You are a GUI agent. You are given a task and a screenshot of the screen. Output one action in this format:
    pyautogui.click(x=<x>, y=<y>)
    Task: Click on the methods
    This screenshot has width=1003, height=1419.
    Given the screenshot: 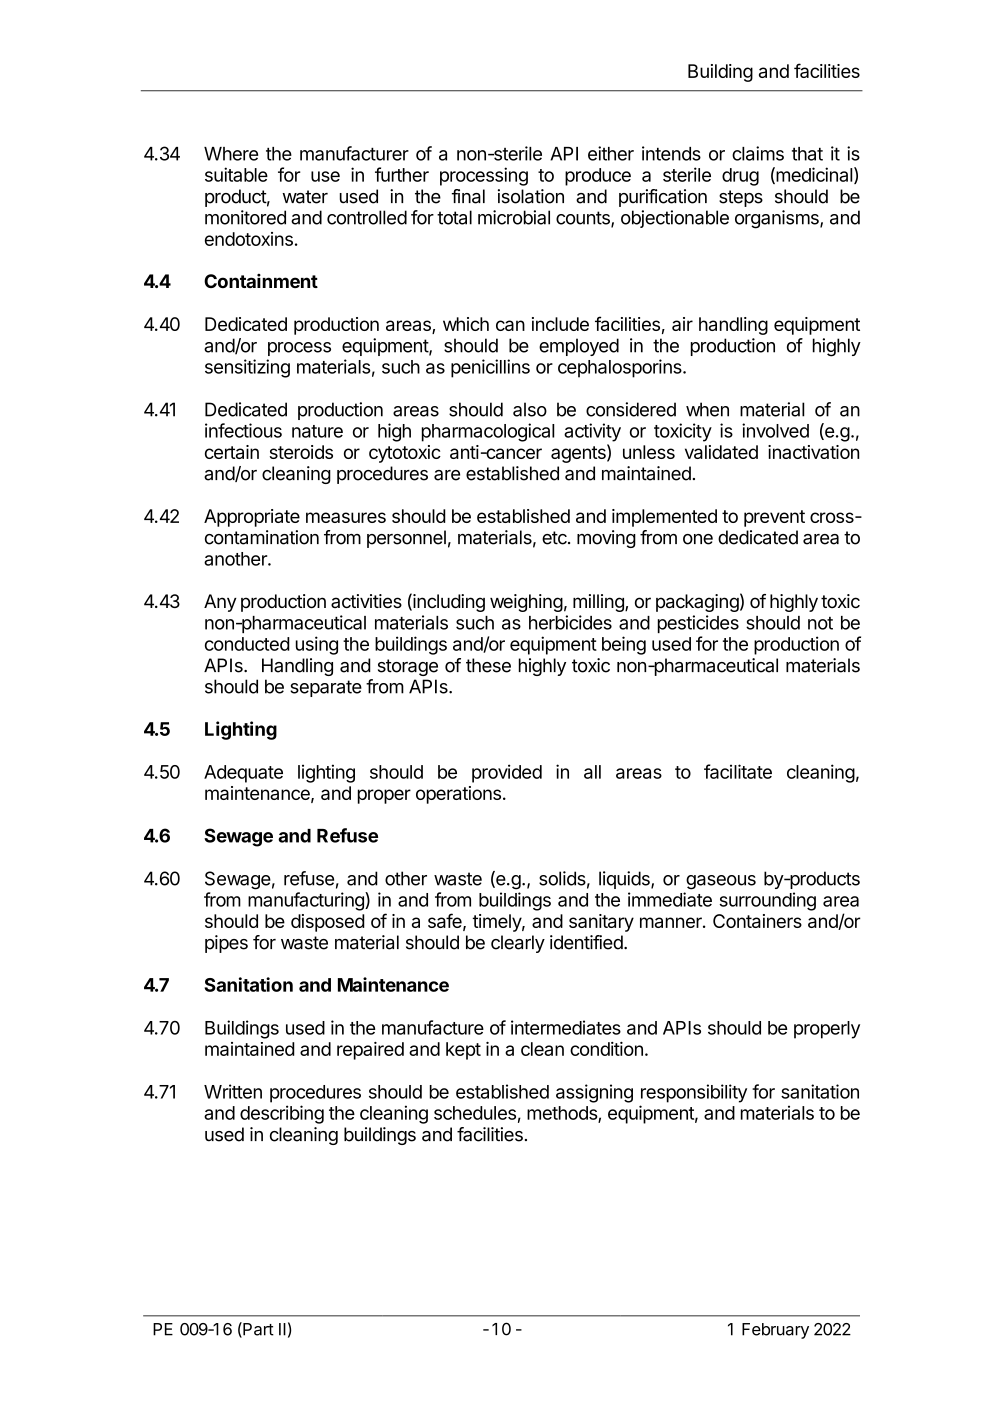 What is the action you would take?
    pyautogui.click(x=563, y=1114)
